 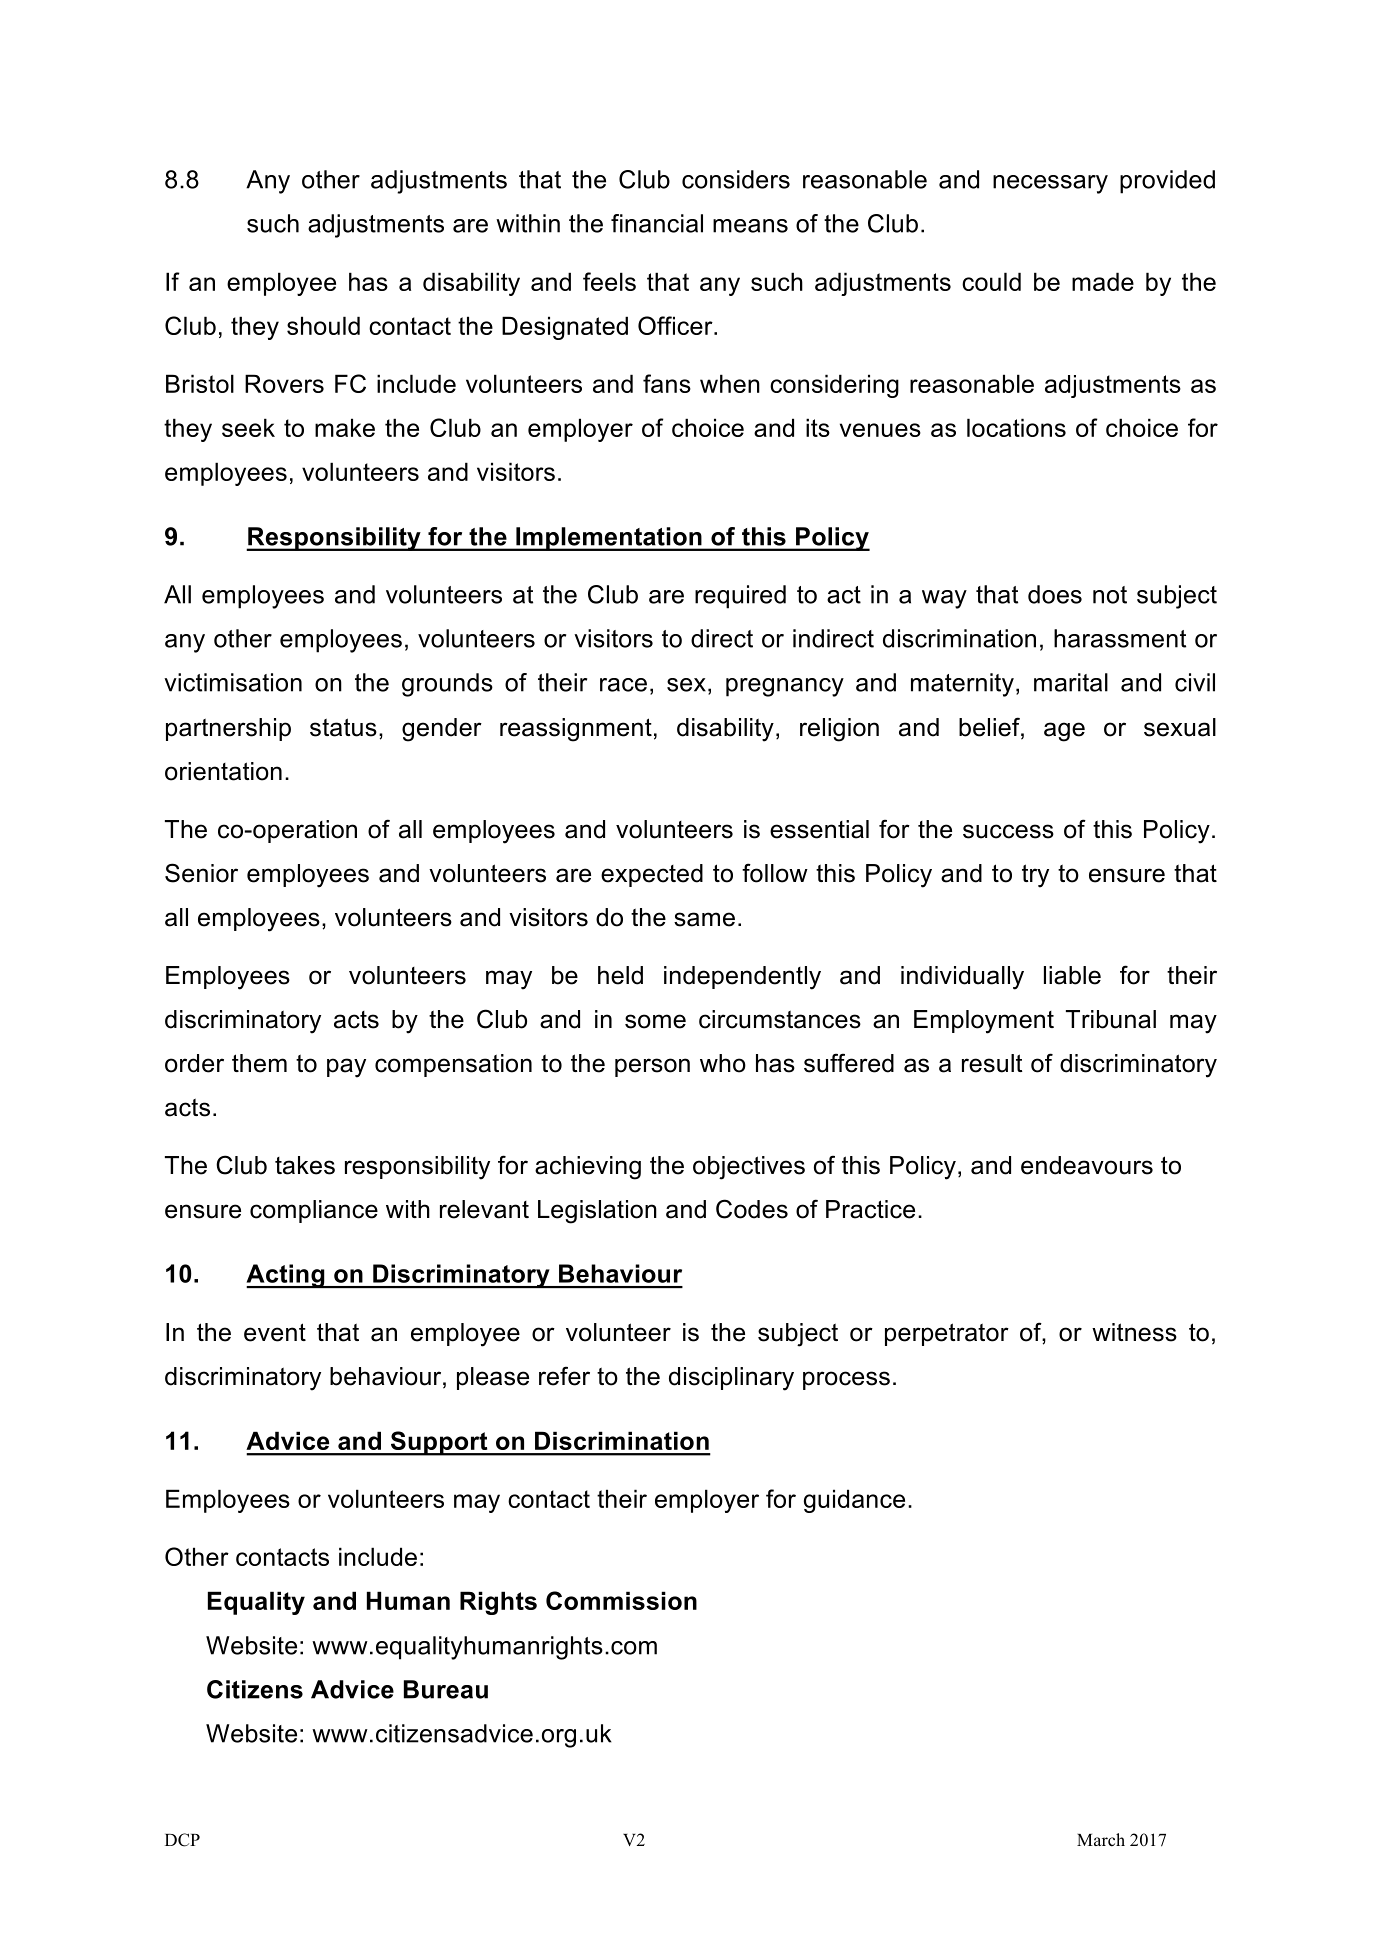 I want to click on financial, so click(x=657, y=223).
